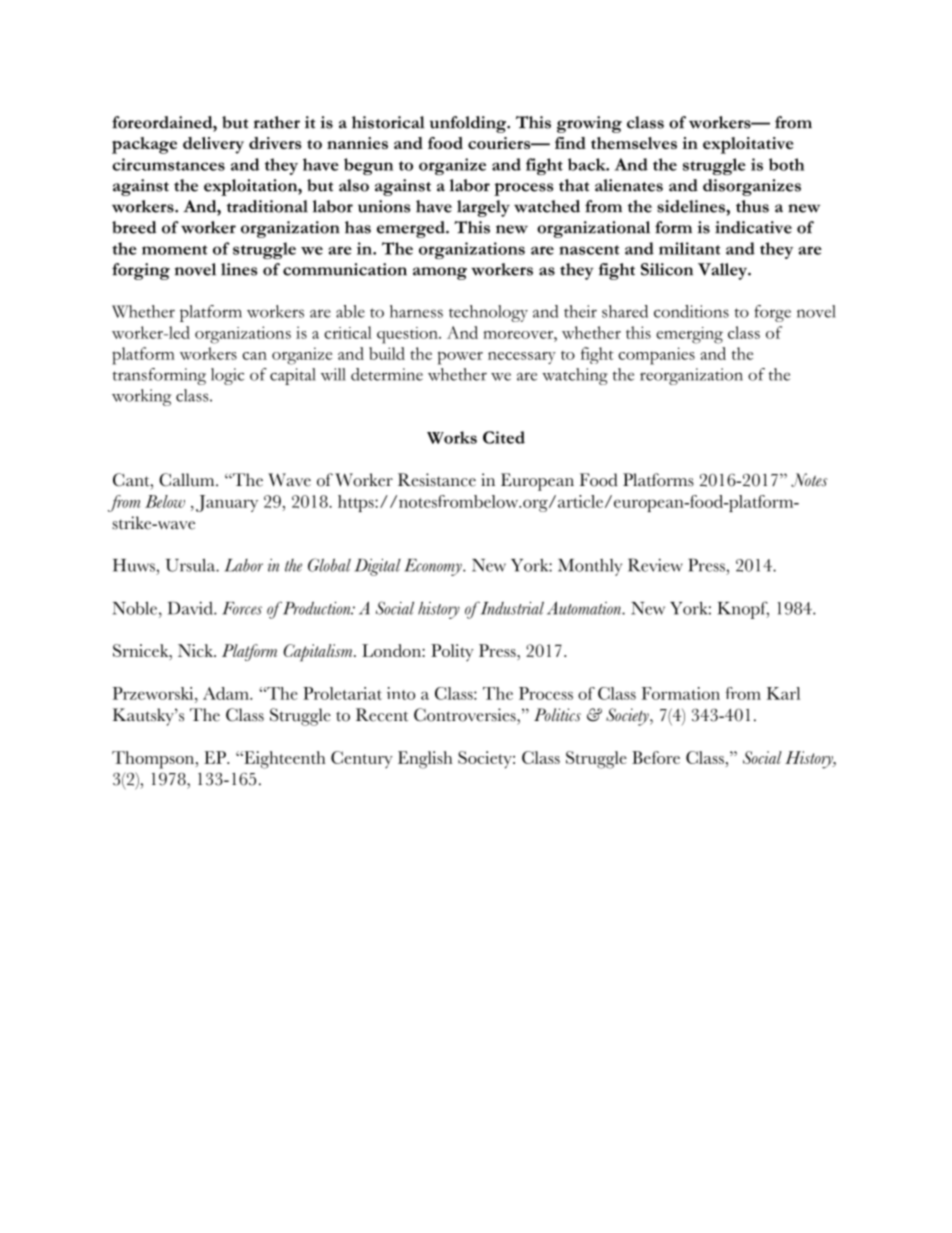  I want to click on Works, so click(452, 437).
